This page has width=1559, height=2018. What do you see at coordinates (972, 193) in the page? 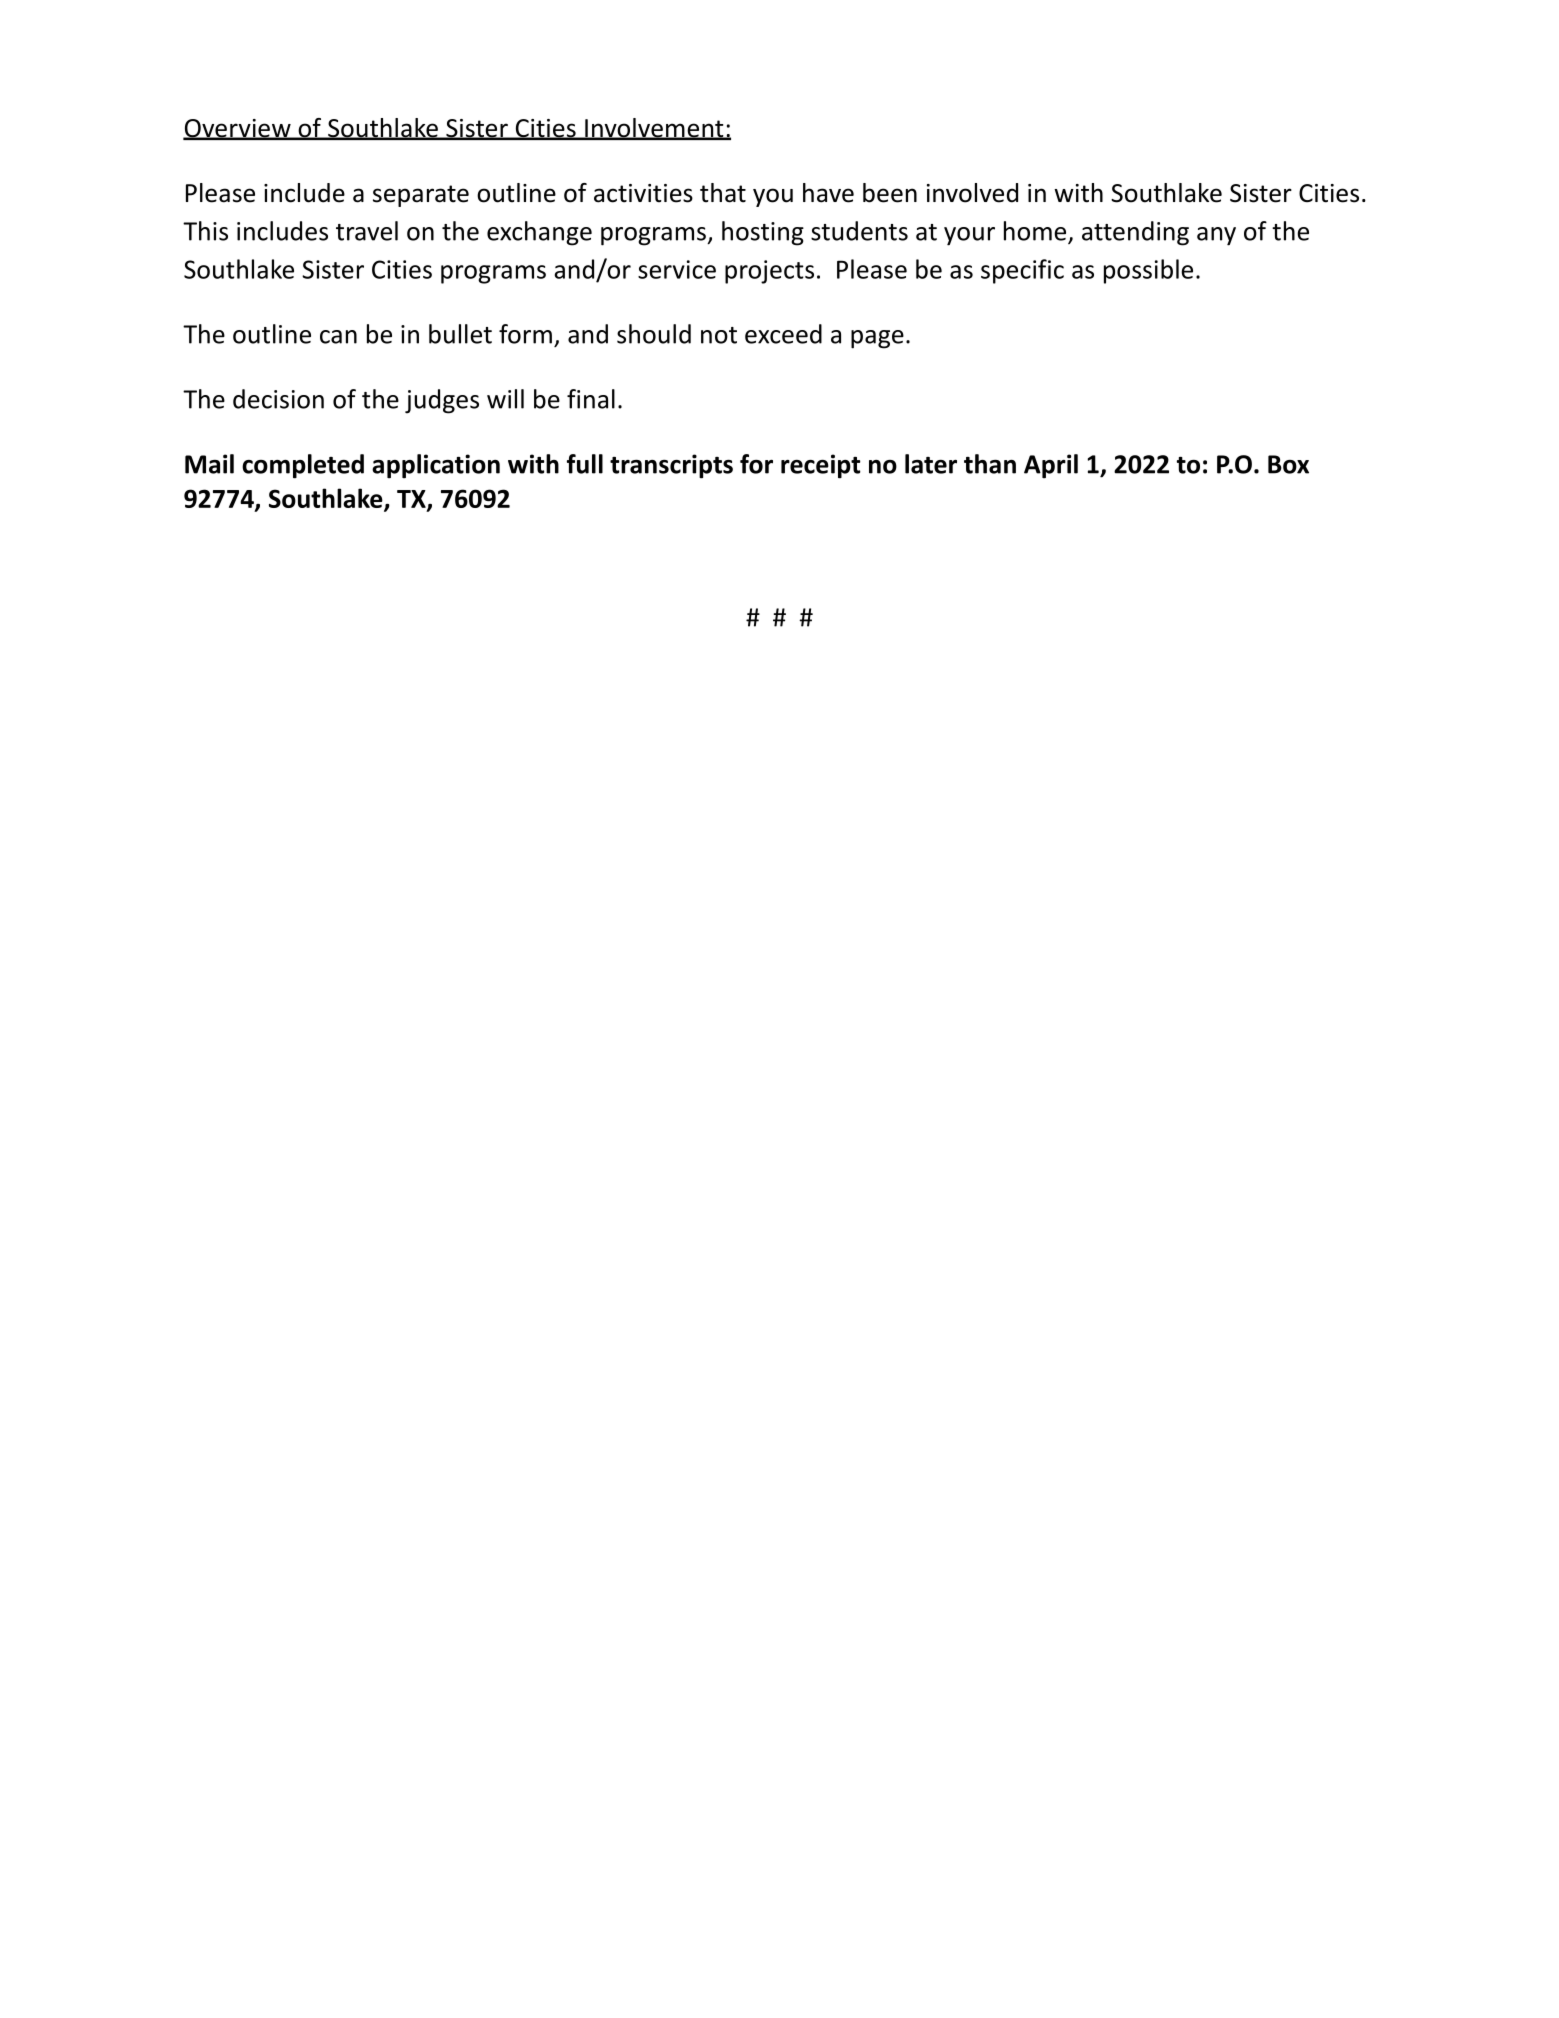
I see `involved` at bounding box center [972, 193].
